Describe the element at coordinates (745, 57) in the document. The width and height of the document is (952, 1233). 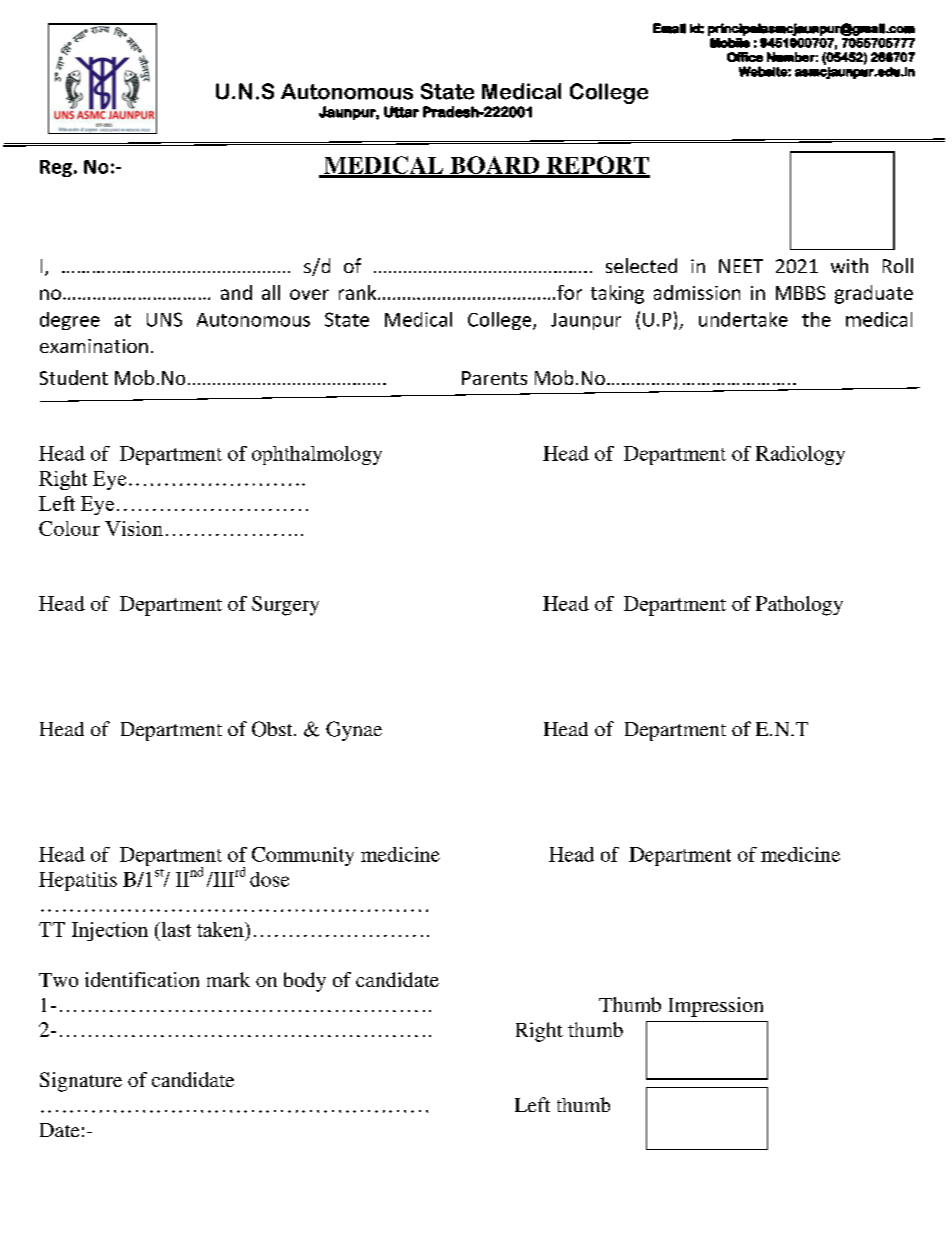
I see `Office` at that location.
